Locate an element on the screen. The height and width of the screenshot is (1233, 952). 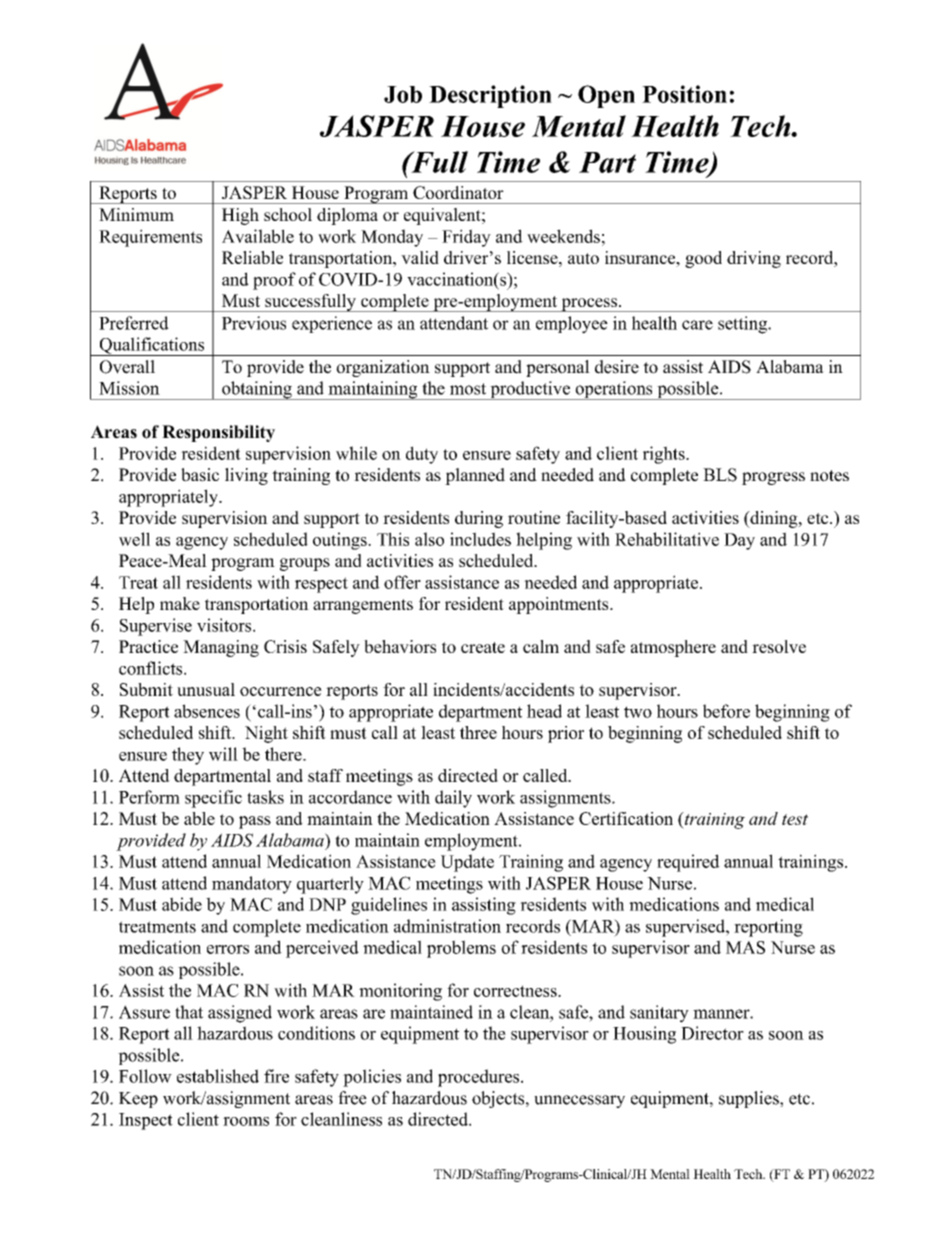
Responsibility is located at coordinates (218, 433).
